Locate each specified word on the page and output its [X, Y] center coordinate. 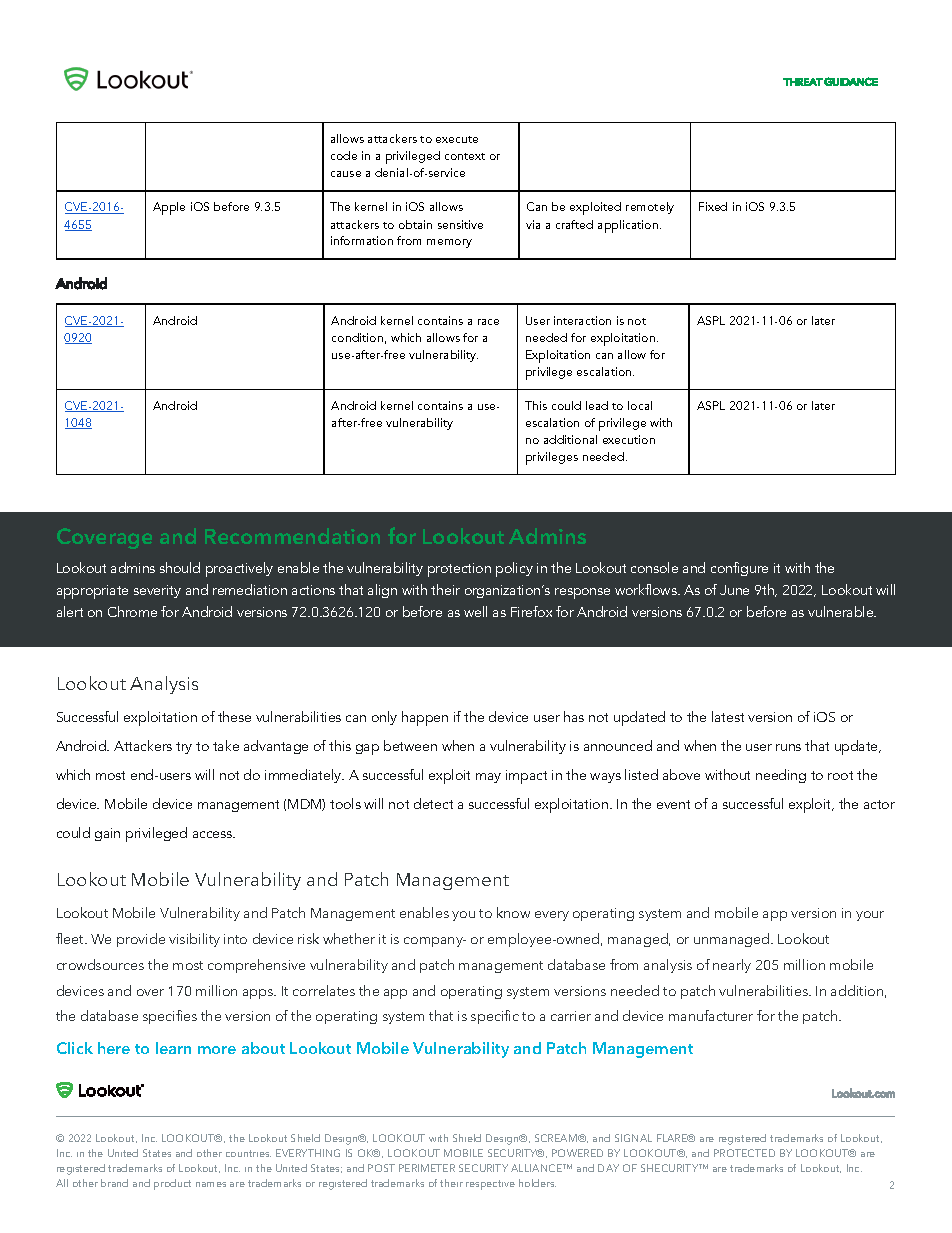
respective [490, 1185]
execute [457, 139]
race [488, 322]
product [172, 1184]
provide [141, 940]
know [513, 912]
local [640, 405]
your [870, 916]
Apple [169, 208]
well [475, 611]
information [362, 240]
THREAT [803, 82]
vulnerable [842, 611]
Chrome [132, 611]
